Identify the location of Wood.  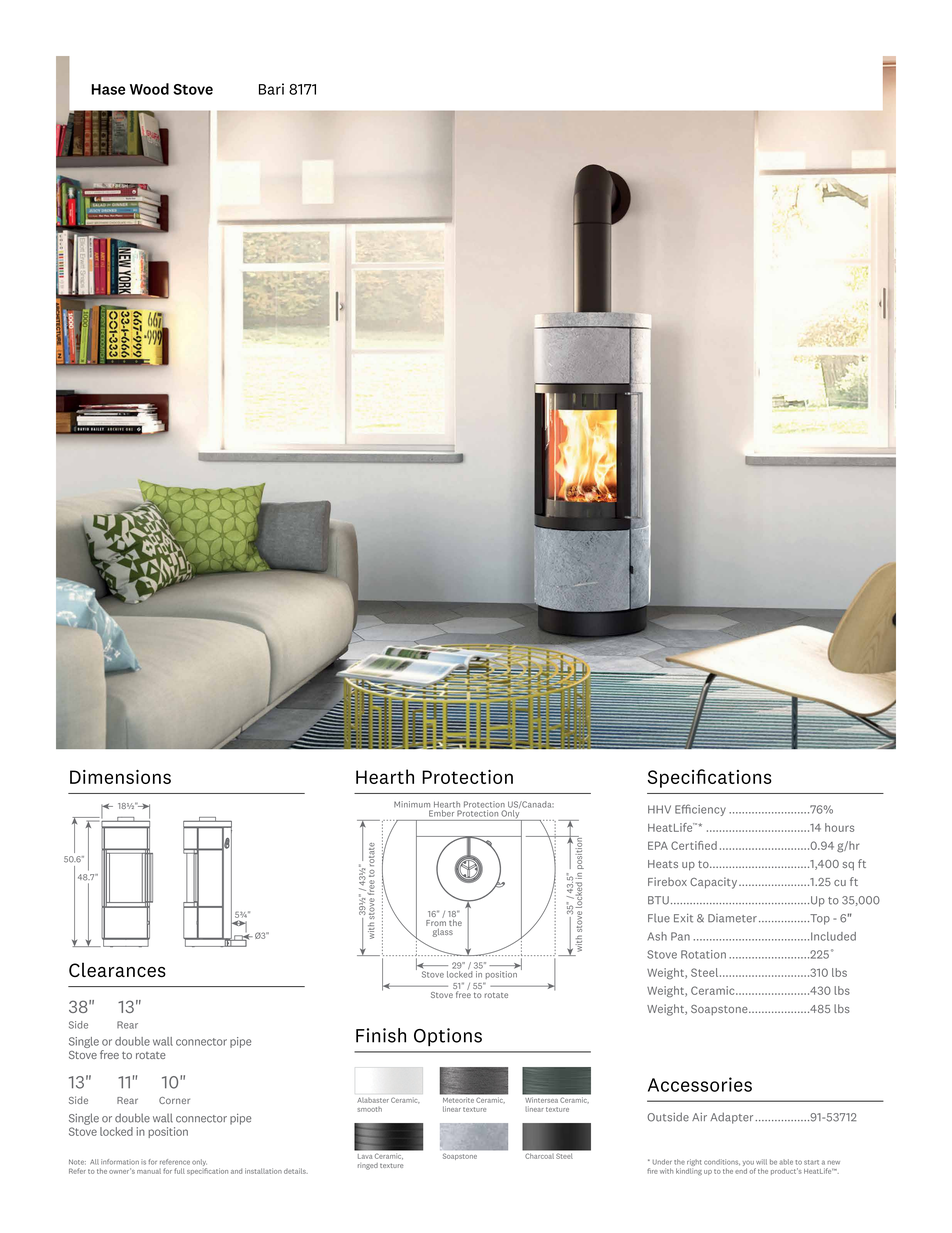
(149, 89).
